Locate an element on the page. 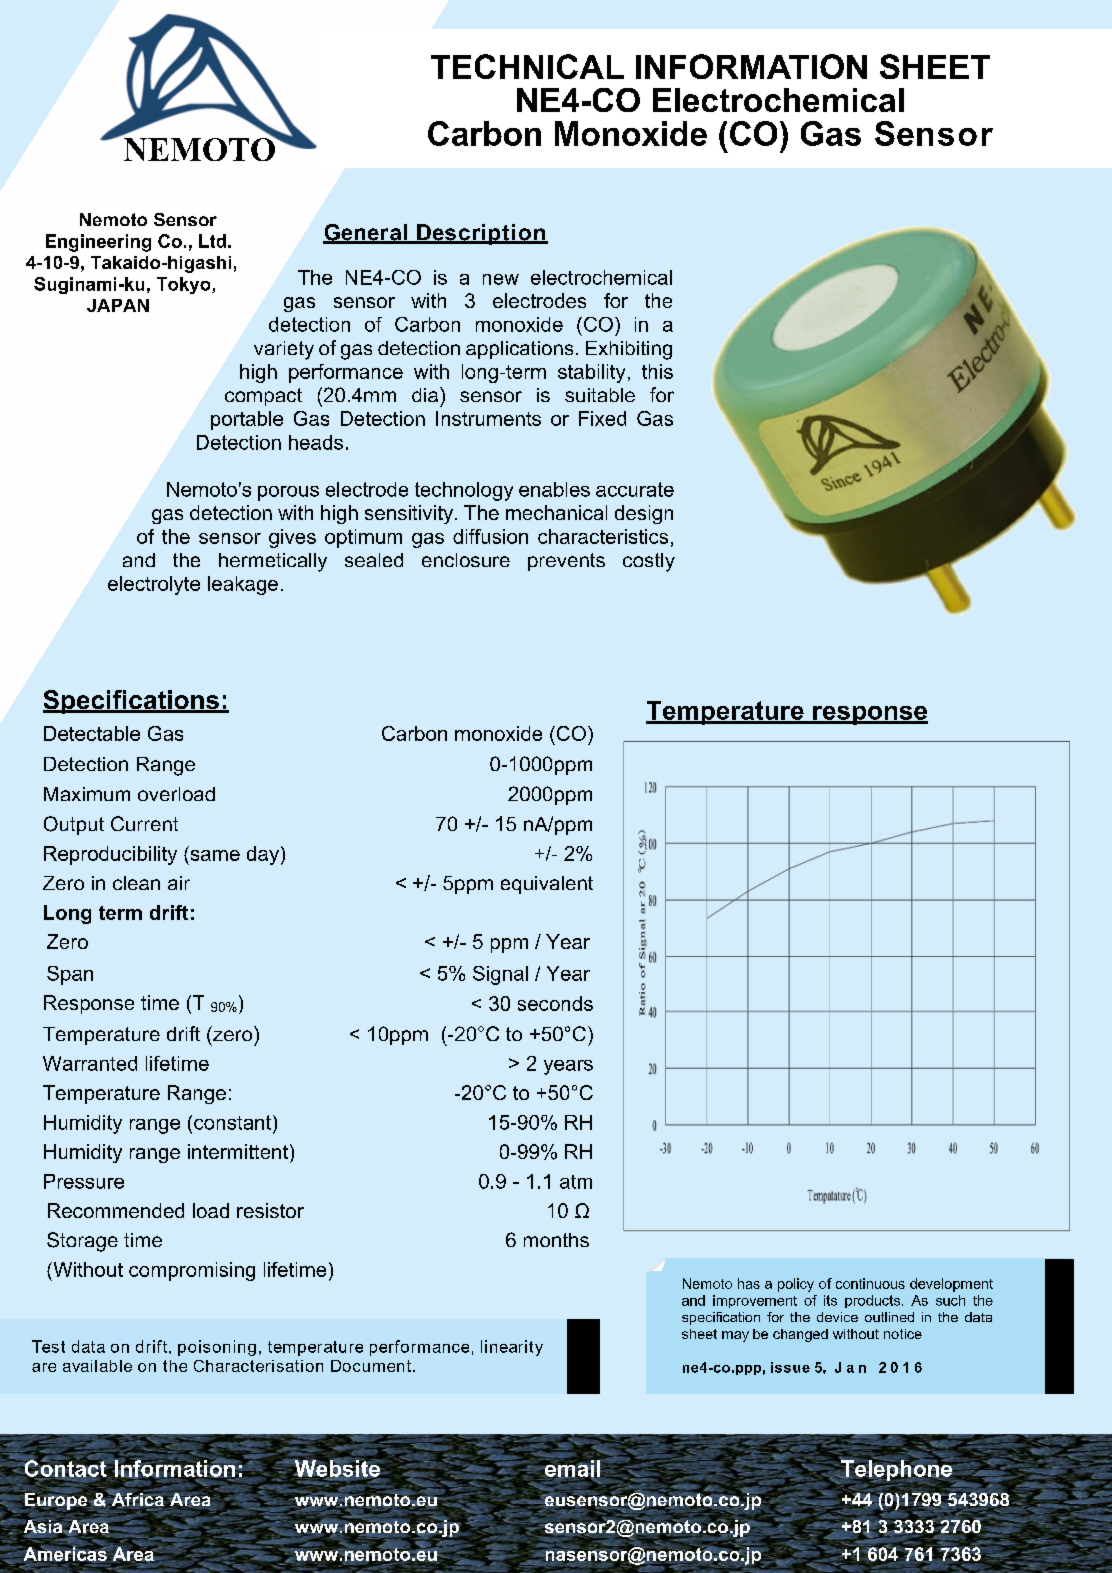 This image has width=1112, height=1573. Exhibiting is located at coordinates (629, 350).
